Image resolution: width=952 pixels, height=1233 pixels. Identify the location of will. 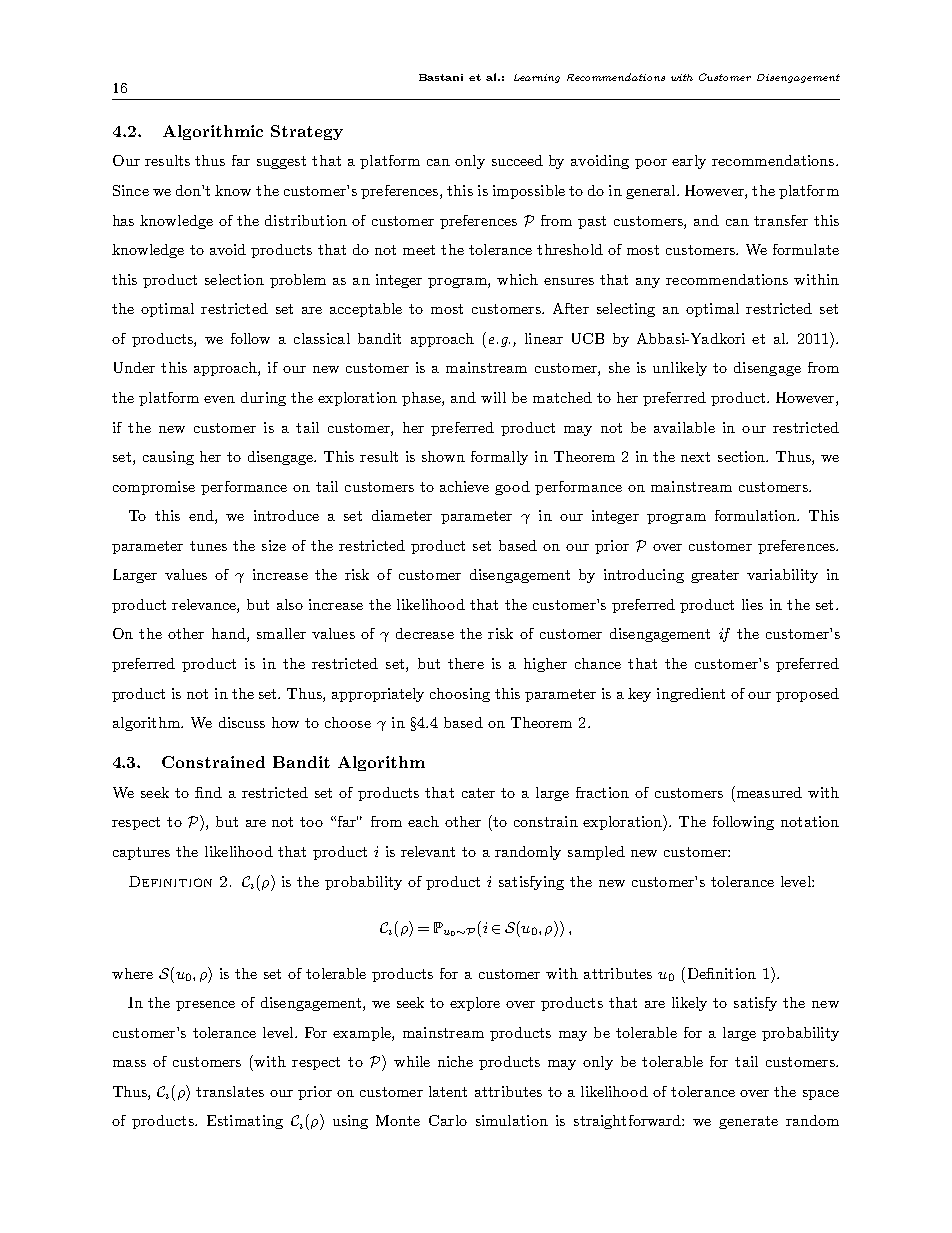
(493, 397).
